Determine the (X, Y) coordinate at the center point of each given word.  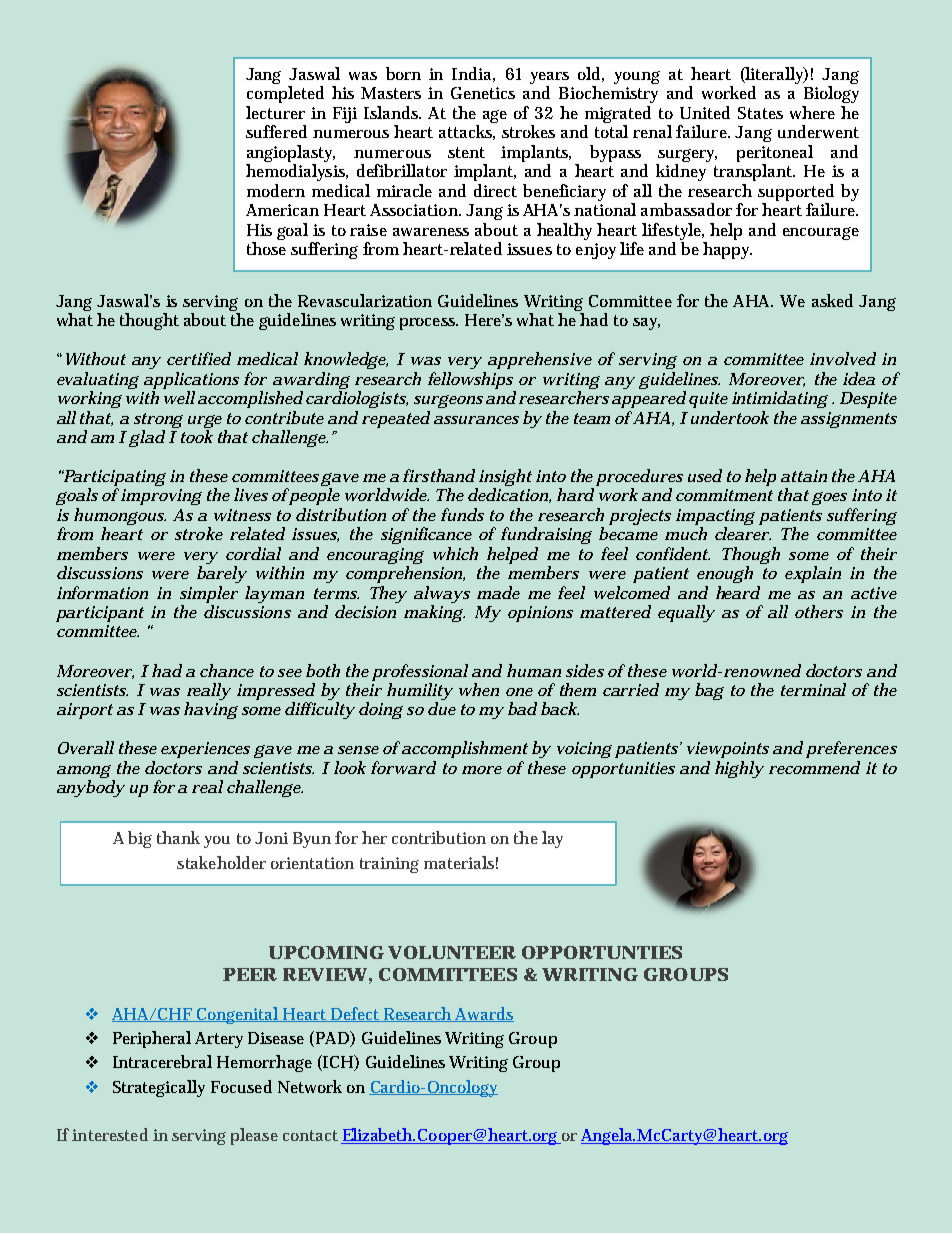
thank (178, 837)
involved (843, 358)
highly (739, 769)
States (760, 113)
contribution (439, 837)
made (498, 592)
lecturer (275, 112)
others (819, 611)
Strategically (159, 1088)
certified (199, 358)
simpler (209, 594)
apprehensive (540, 360)
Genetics (483, 93)
